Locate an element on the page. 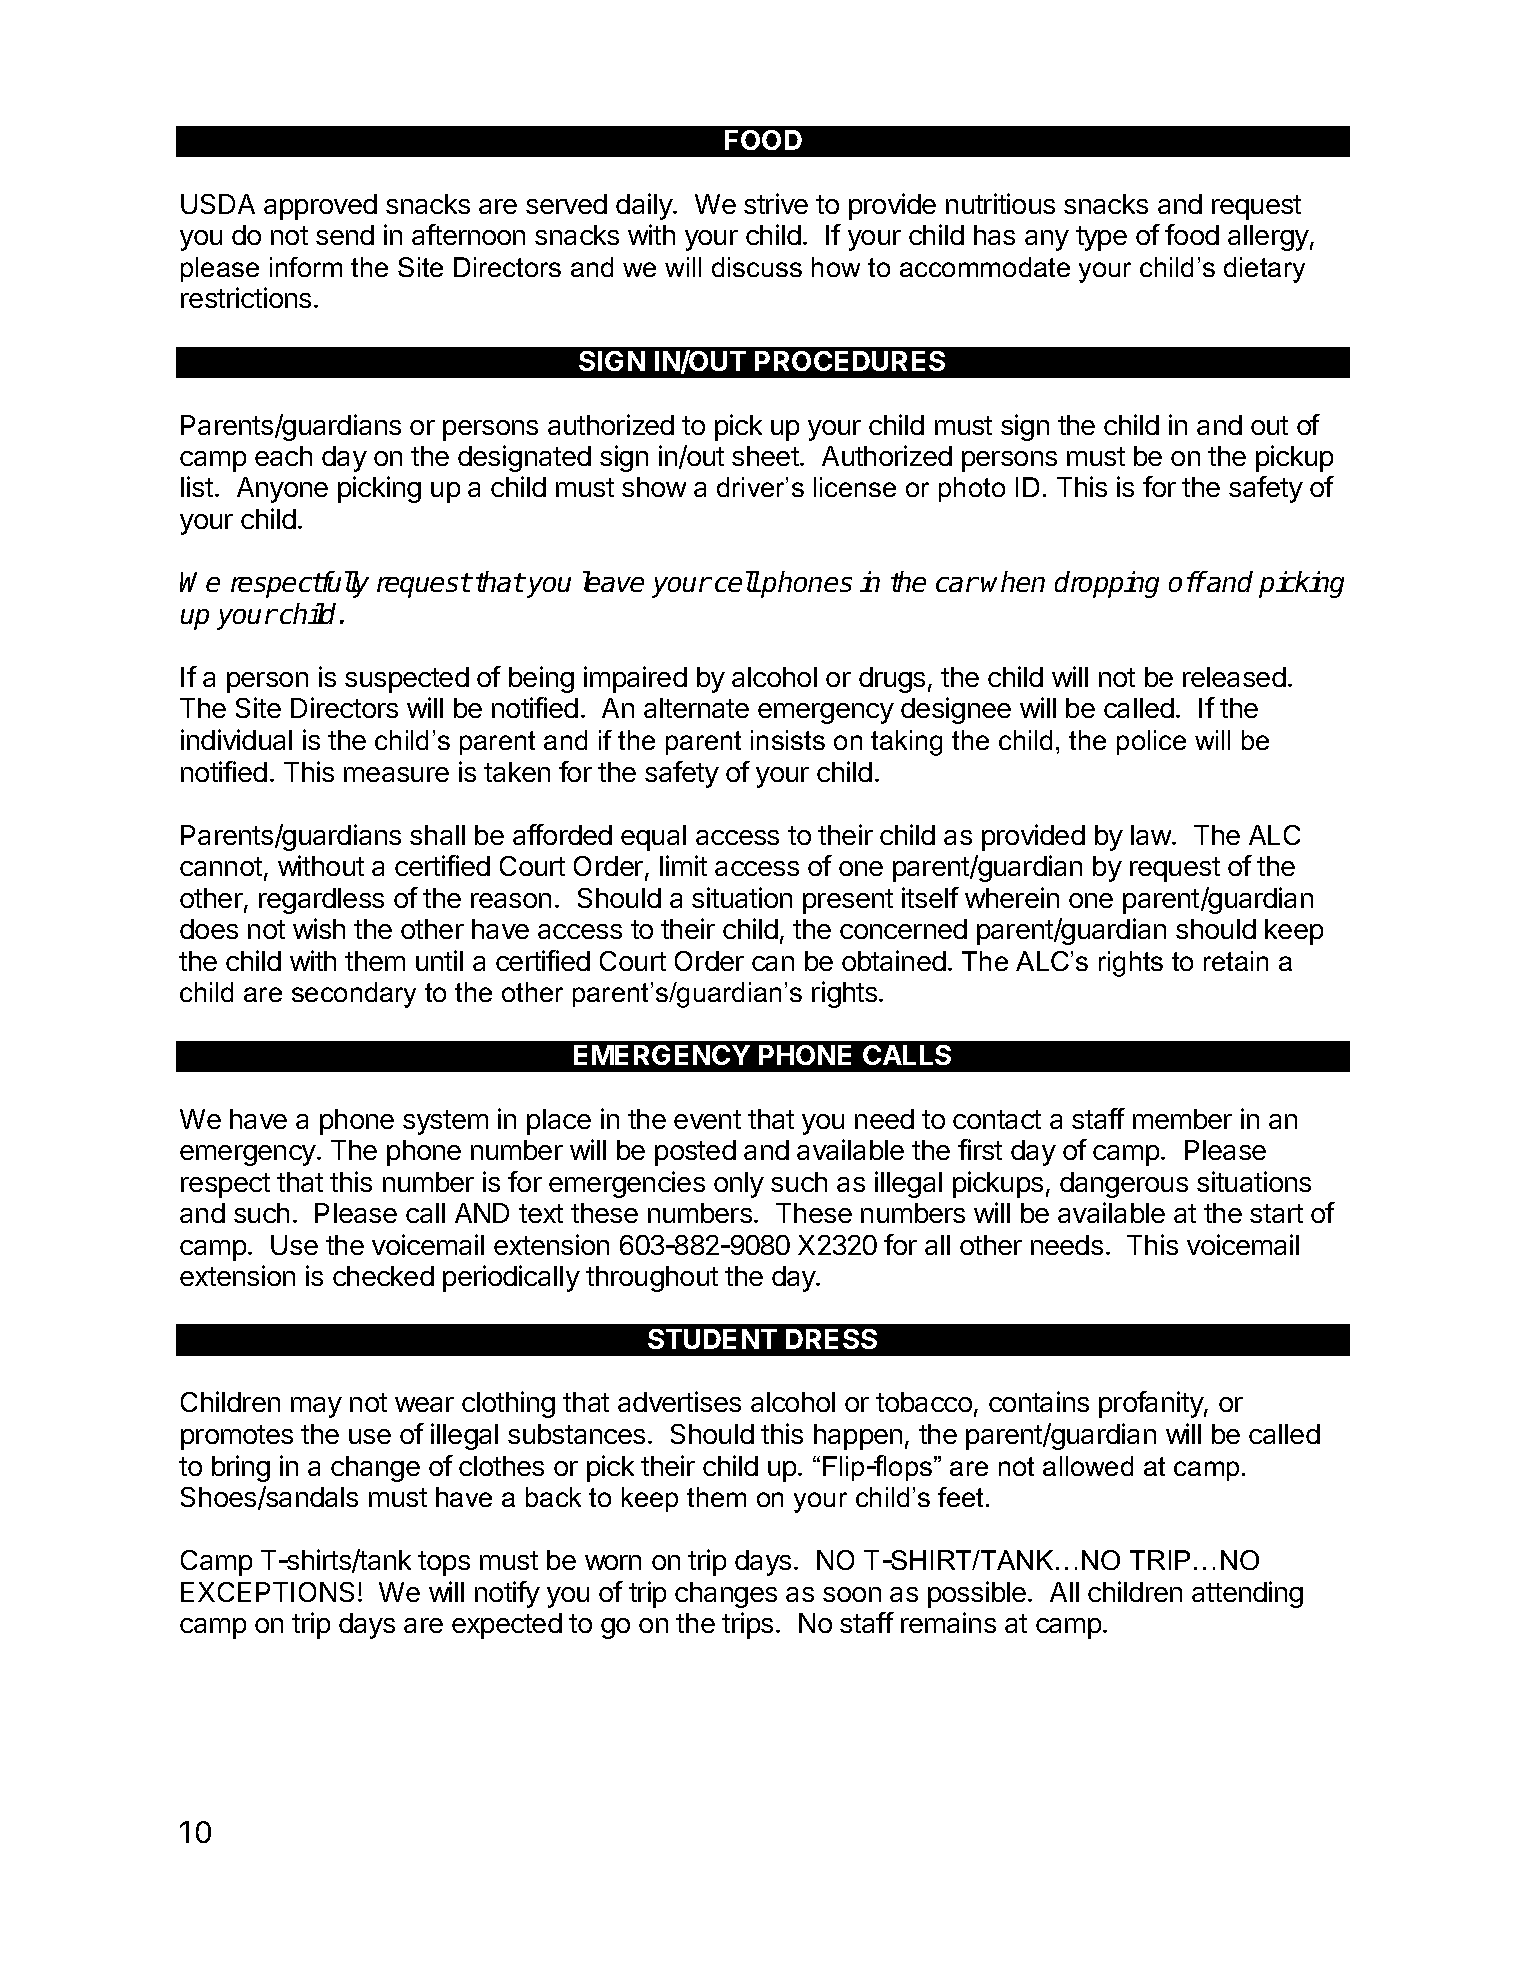 The width and height of the document is (1526, 1975). EXCEPTIONS is located at coordinates (267, 1592).
